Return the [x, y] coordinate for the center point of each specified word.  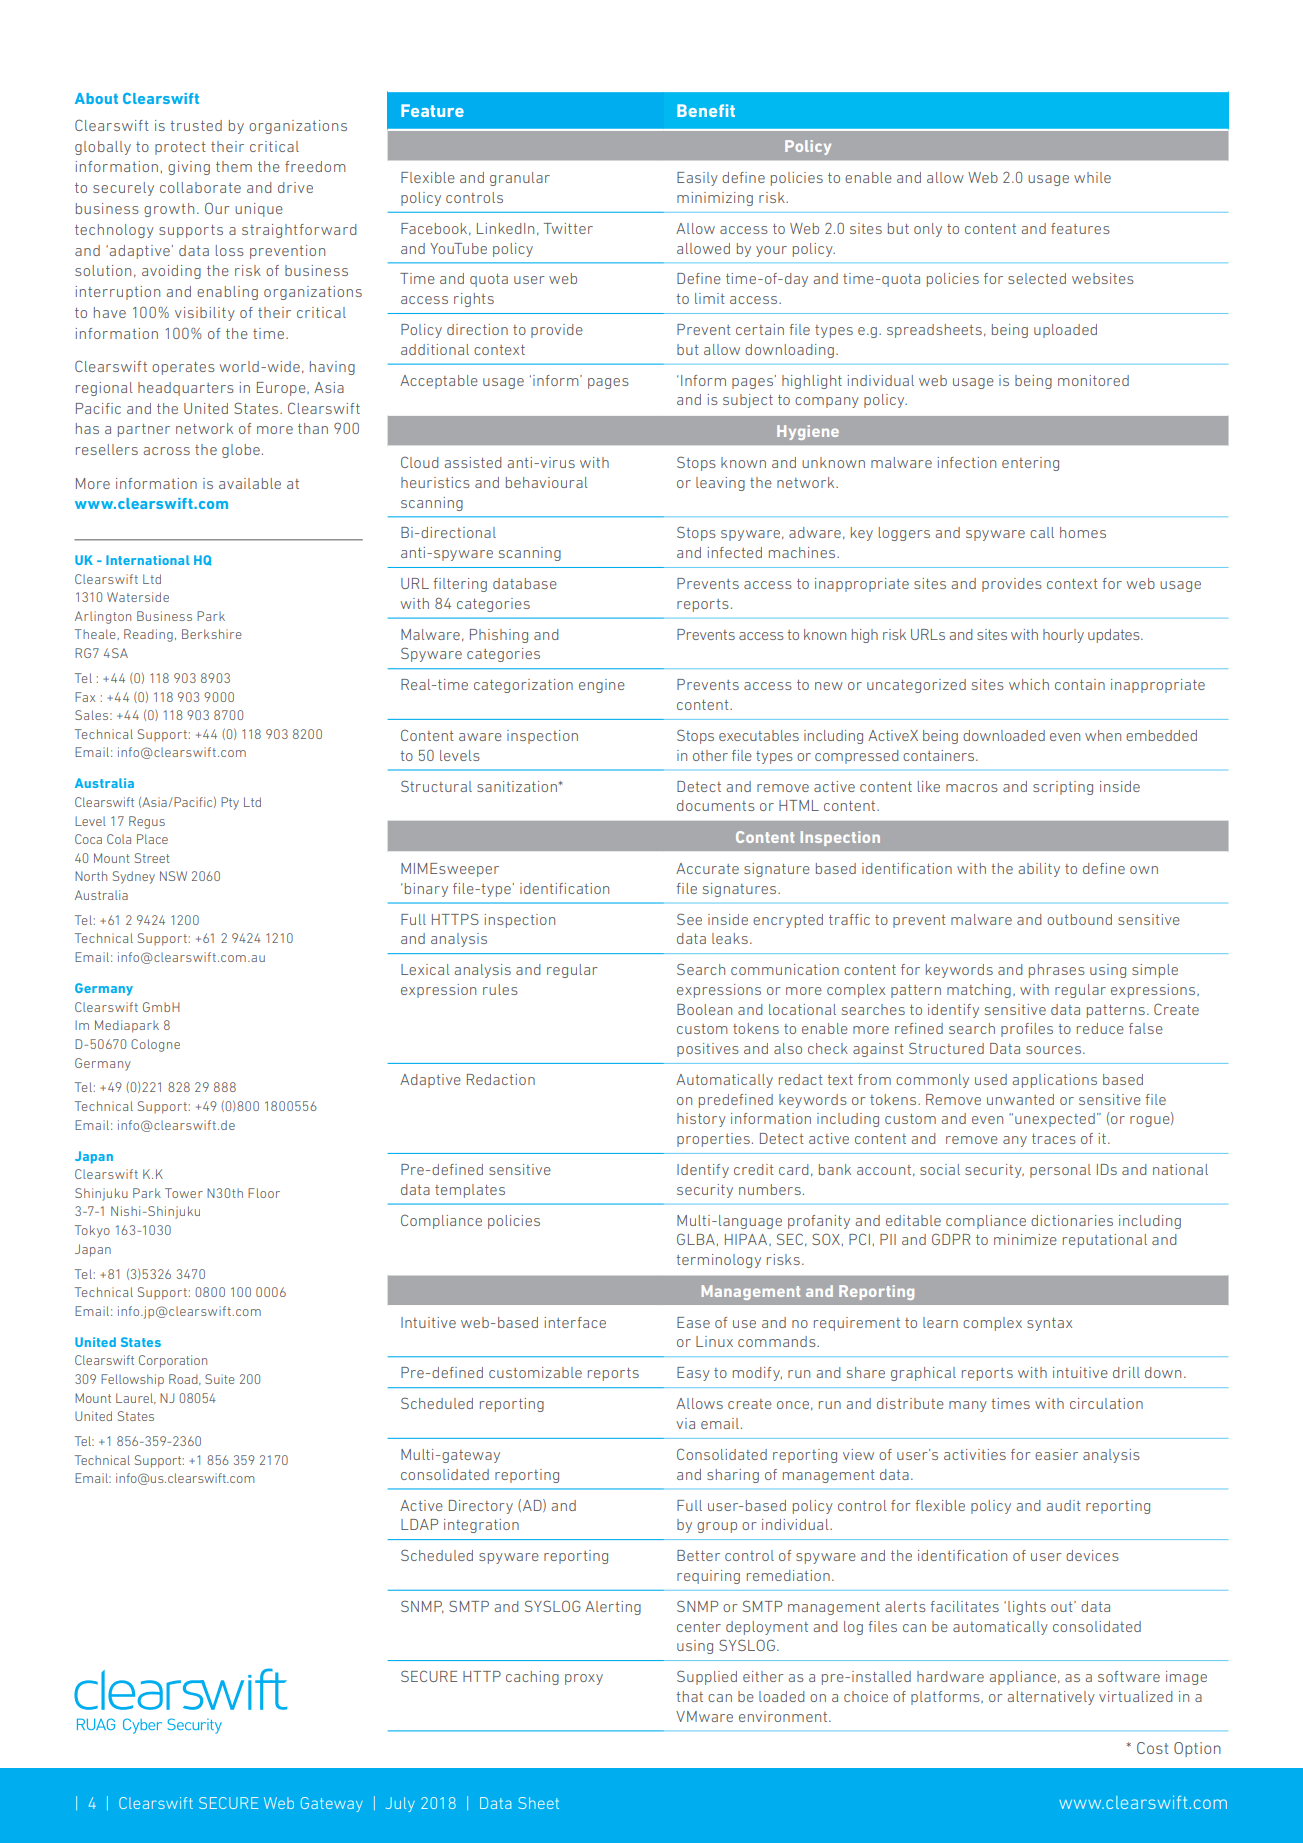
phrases [1057, 971]
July [400, 1804]
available [250, 483]
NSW [173, 876]
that [689, 1696]
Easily [697, 179]
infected [734, 552]
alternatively [1051, 1698]
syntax [1049, 1324]
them [234, 166]
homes [1083, 532]
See [689, 919]
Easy [693, 1374]
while [1092, 177]
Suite [220, 1379]
